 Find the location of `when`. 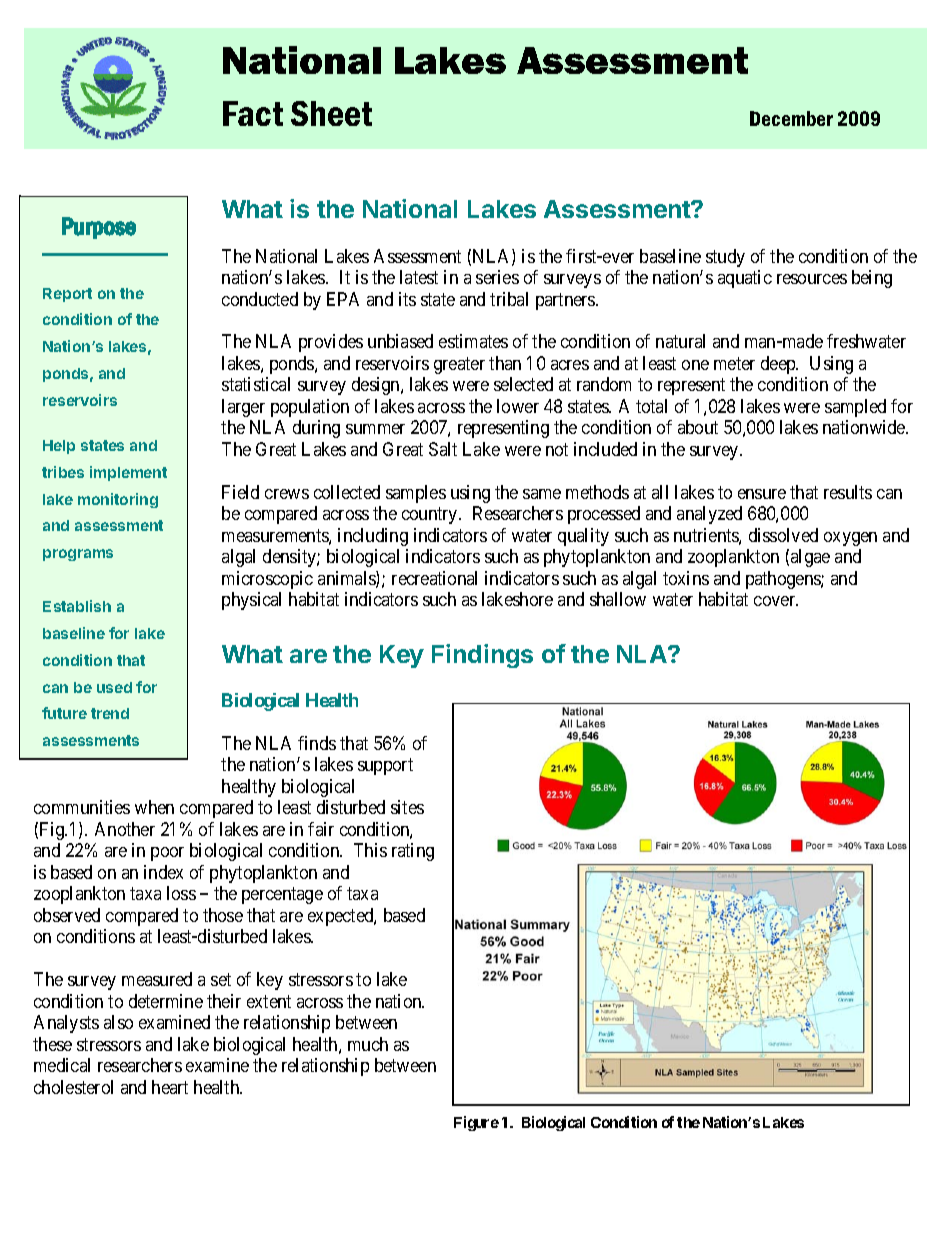

when is located at coordinates (154, 807).
